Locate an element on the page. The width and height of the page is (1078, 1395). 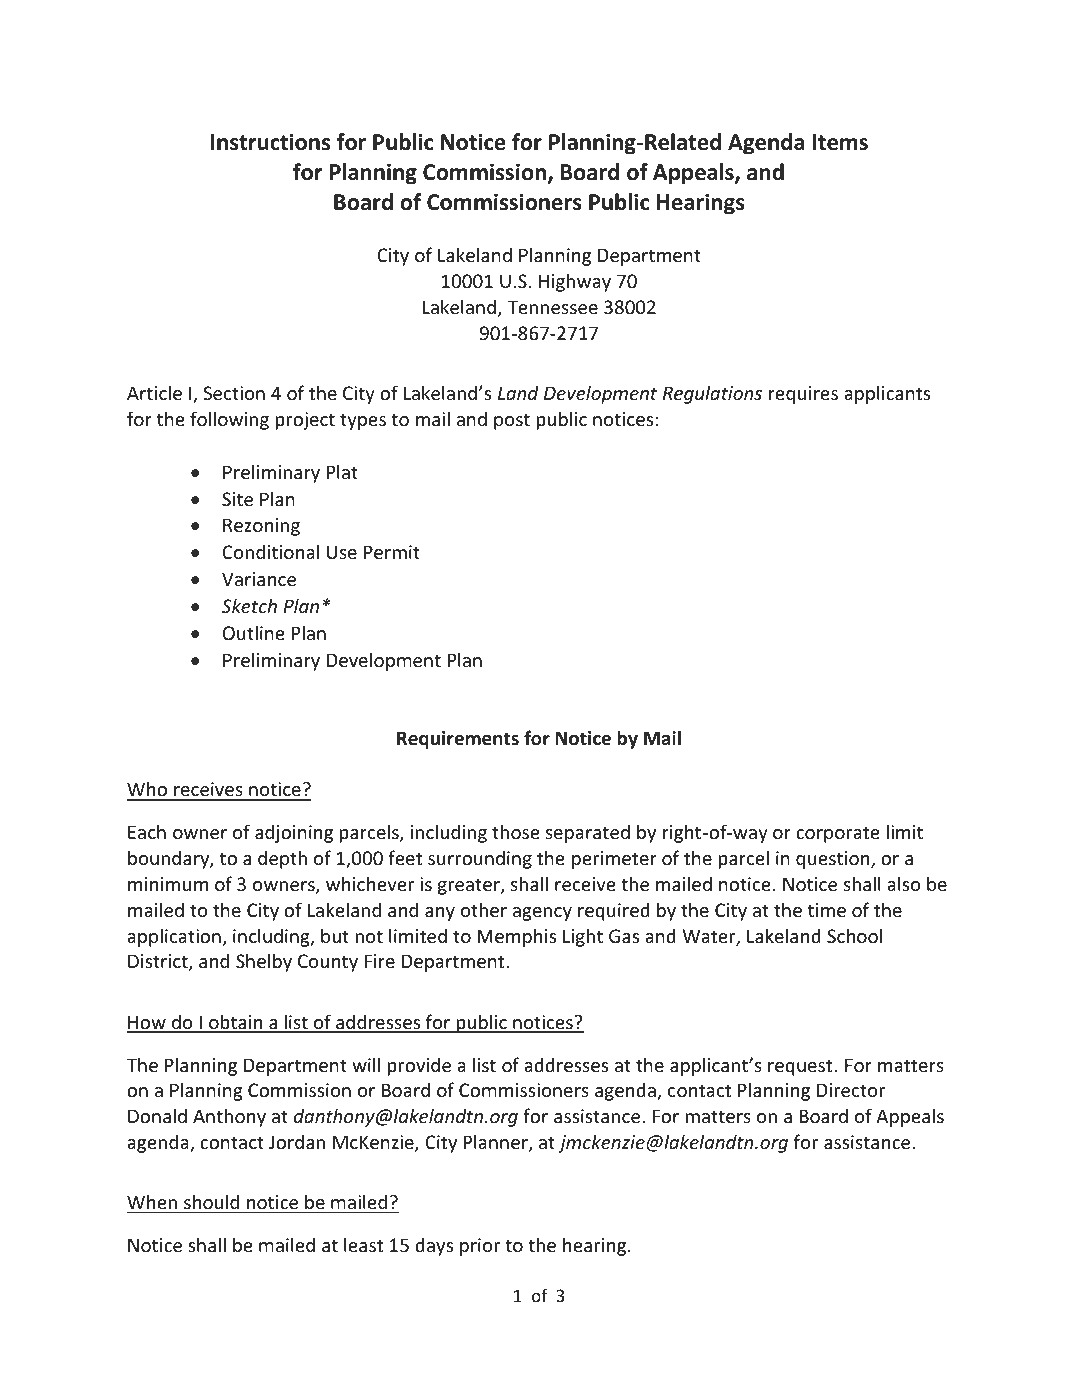
prior is located at coordinates (480, 1247).
